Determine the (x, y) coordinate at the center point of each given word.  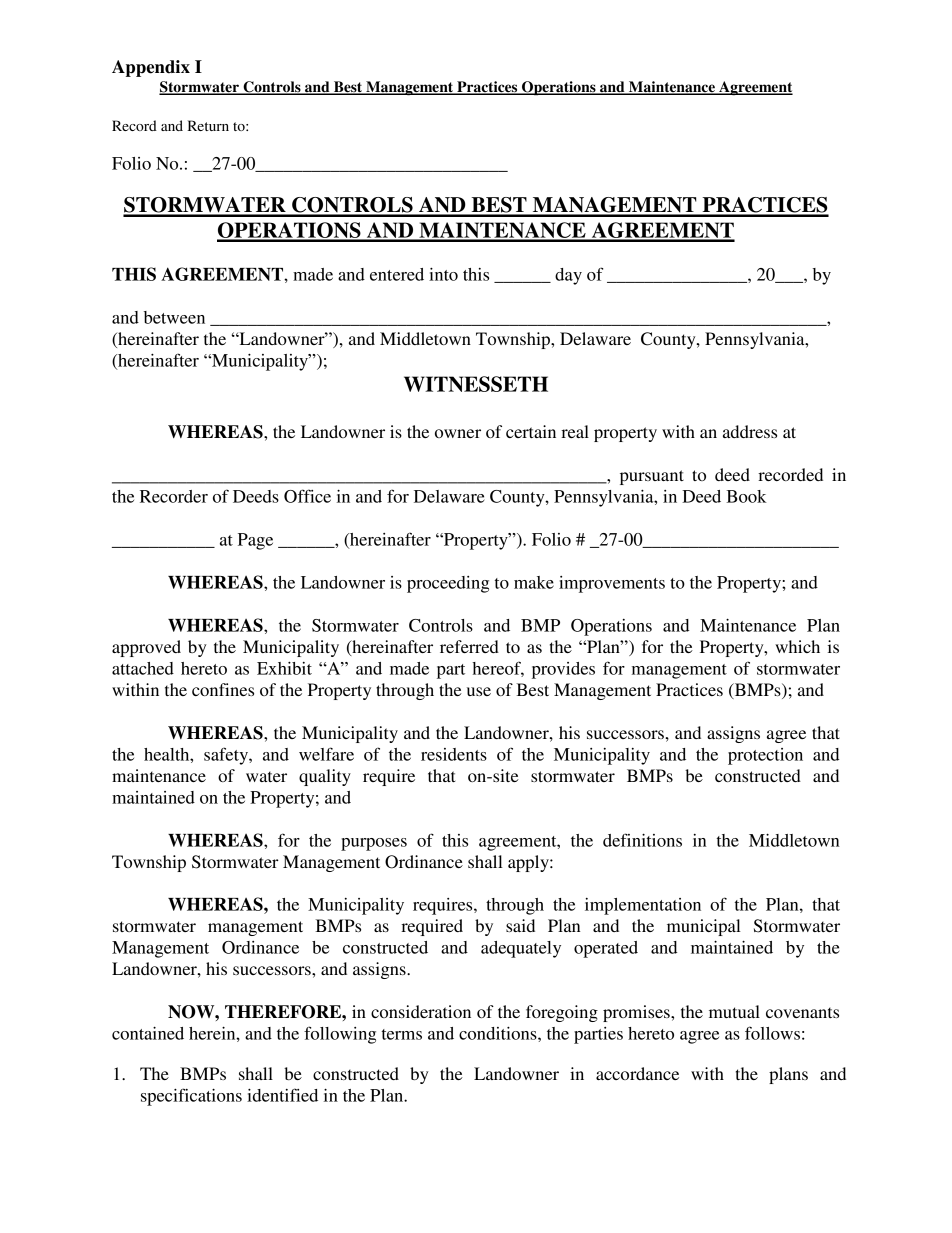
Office (307, 496)
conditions (499, 1033)
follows (772, 1033)
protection (765, 756)
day (568, 276)
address (750, 431)
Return (208, 125)
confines (223, 689)
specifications (191, 1097)
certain (531, 431)
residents (454, 754)
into (443, 274)
